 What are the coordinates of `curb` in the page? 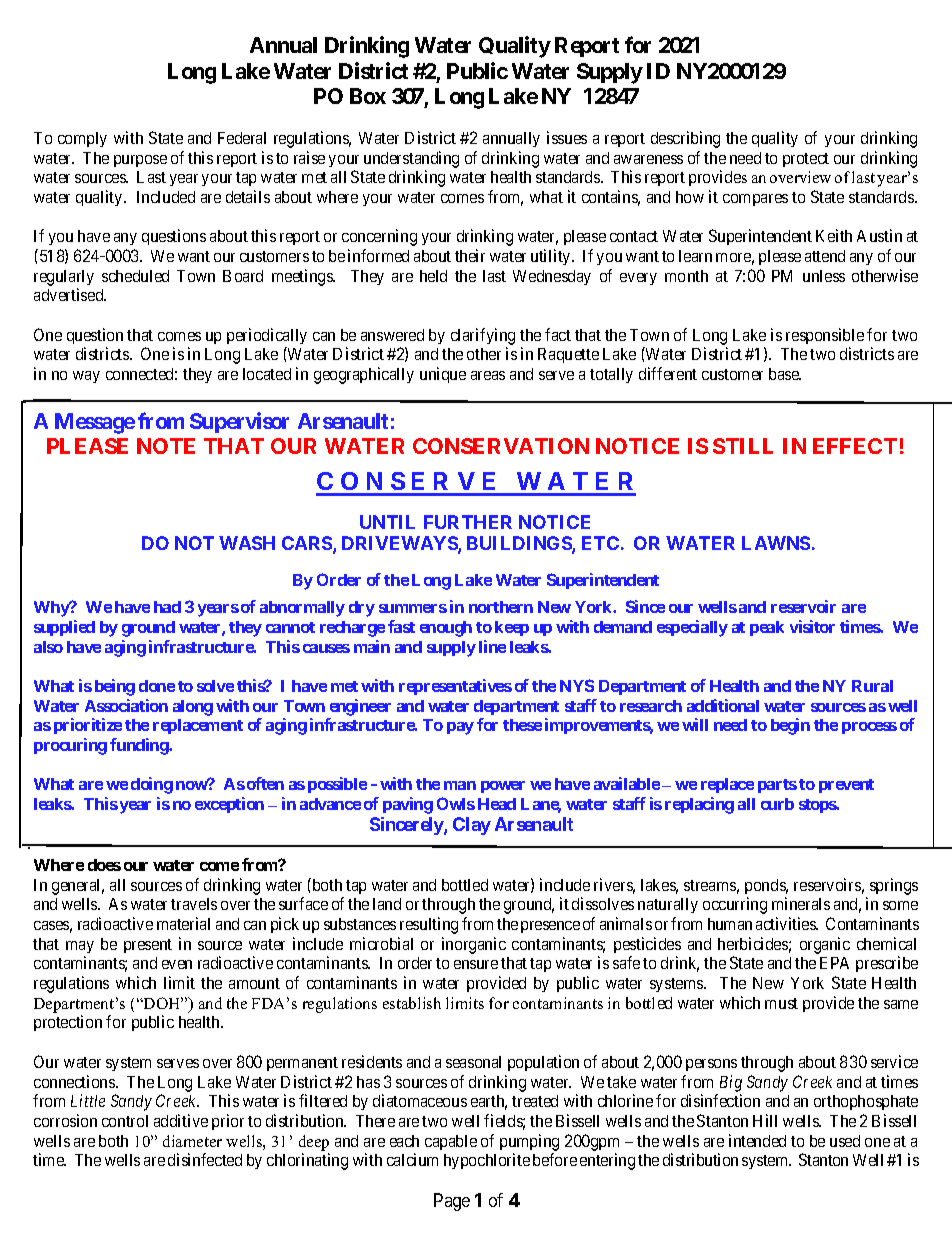 It's located at (777, 804).
